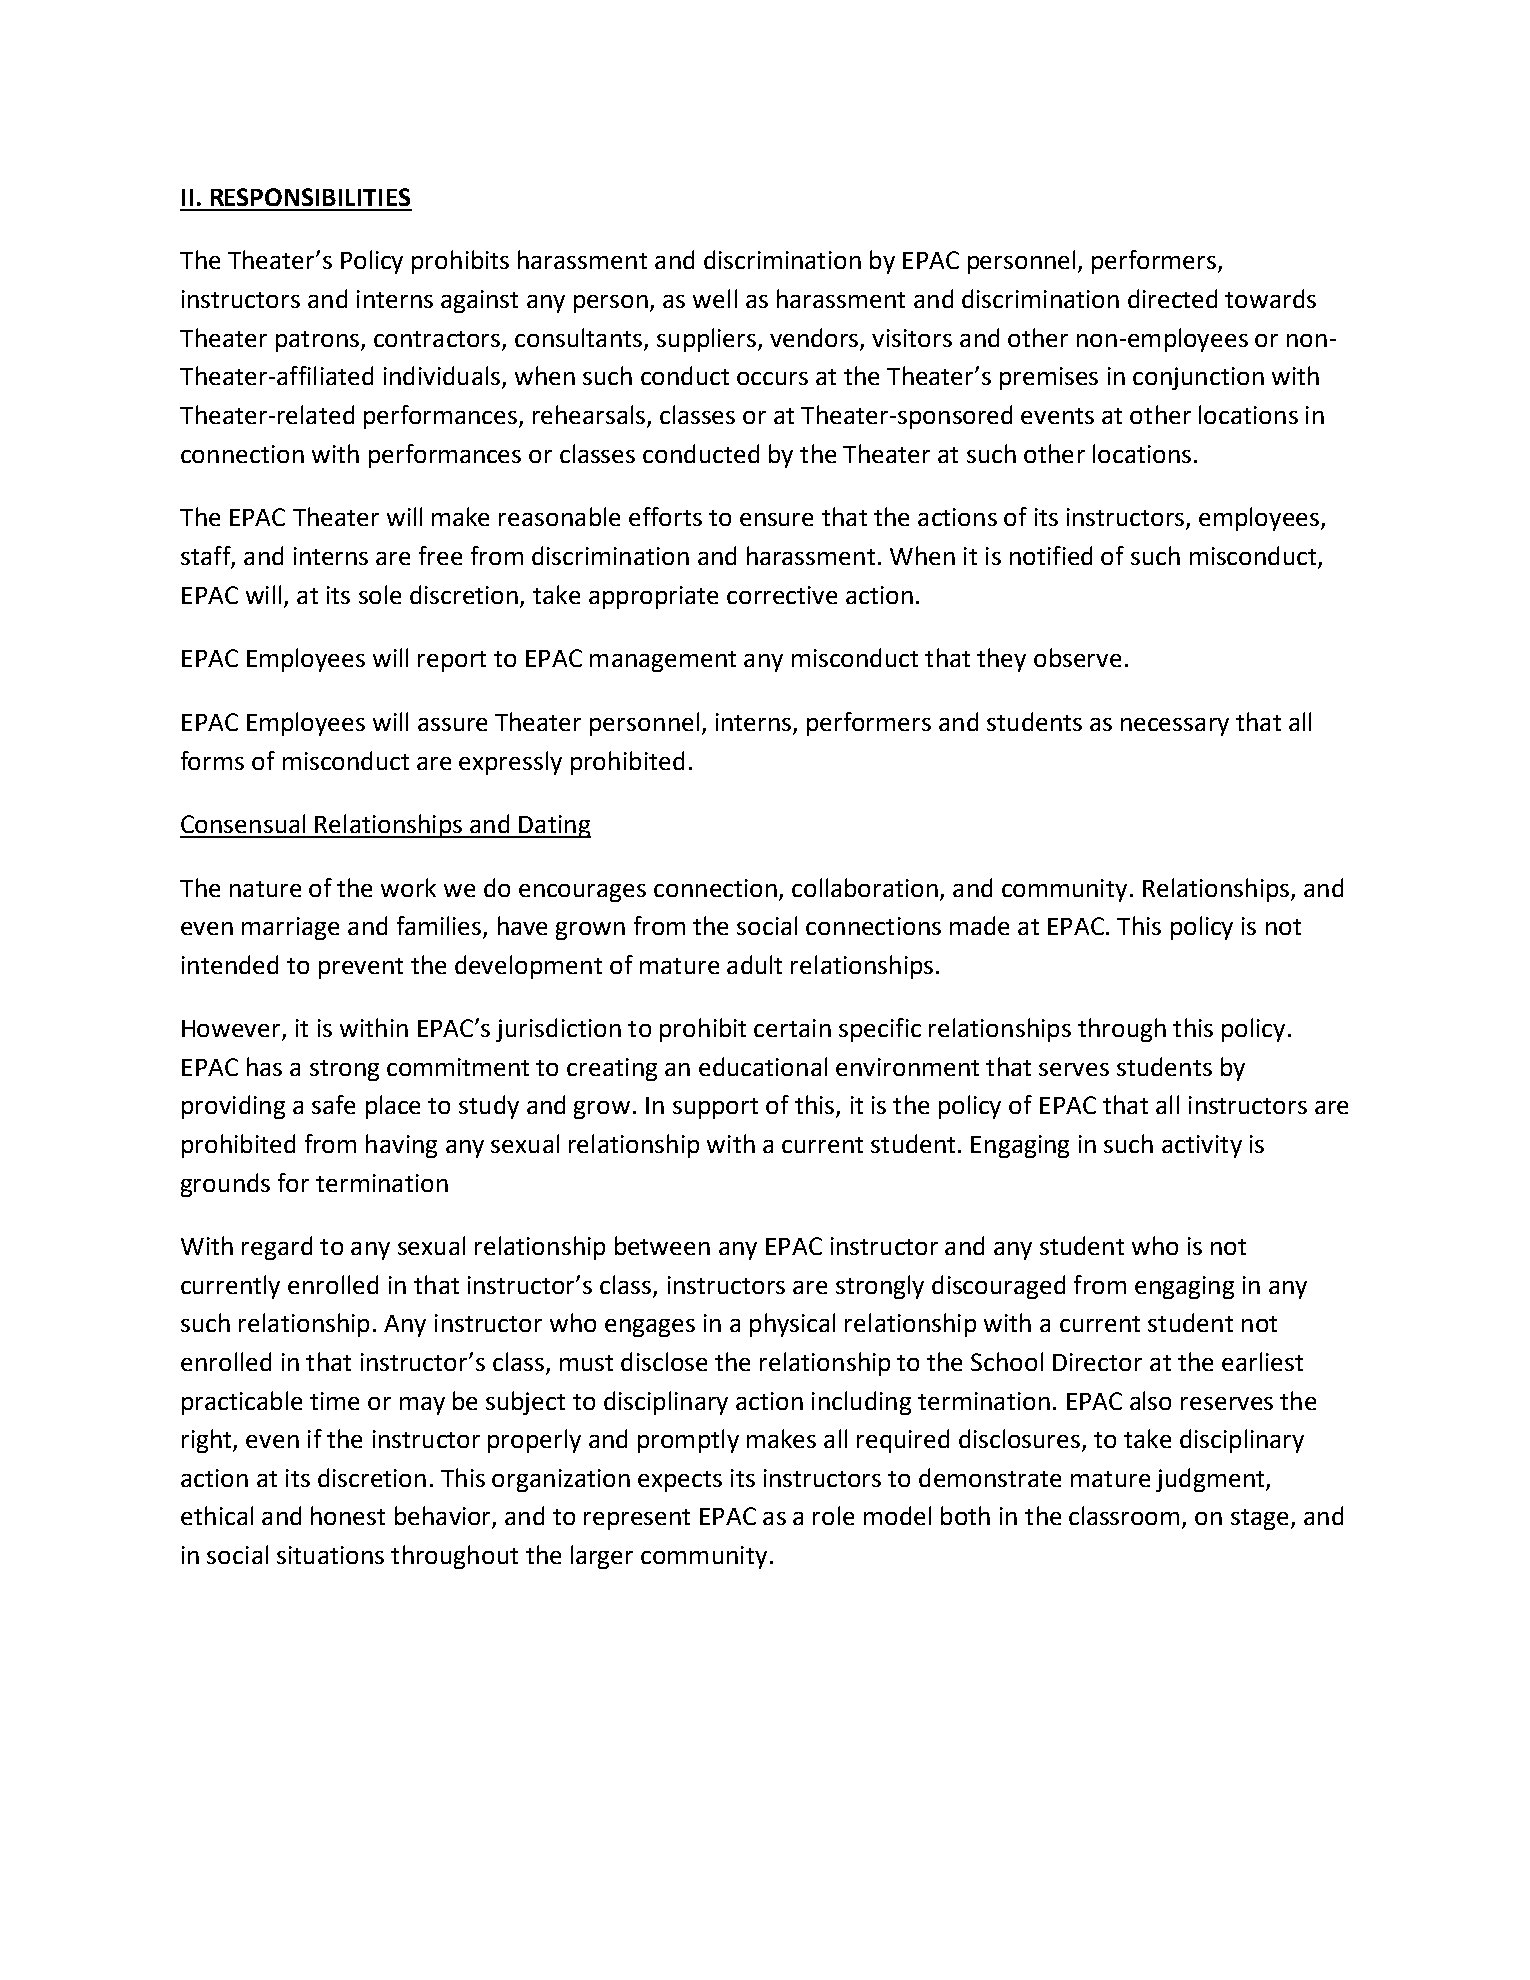 The image size is (1530, 1980). I want to click on marriage, so click(290, 928).
